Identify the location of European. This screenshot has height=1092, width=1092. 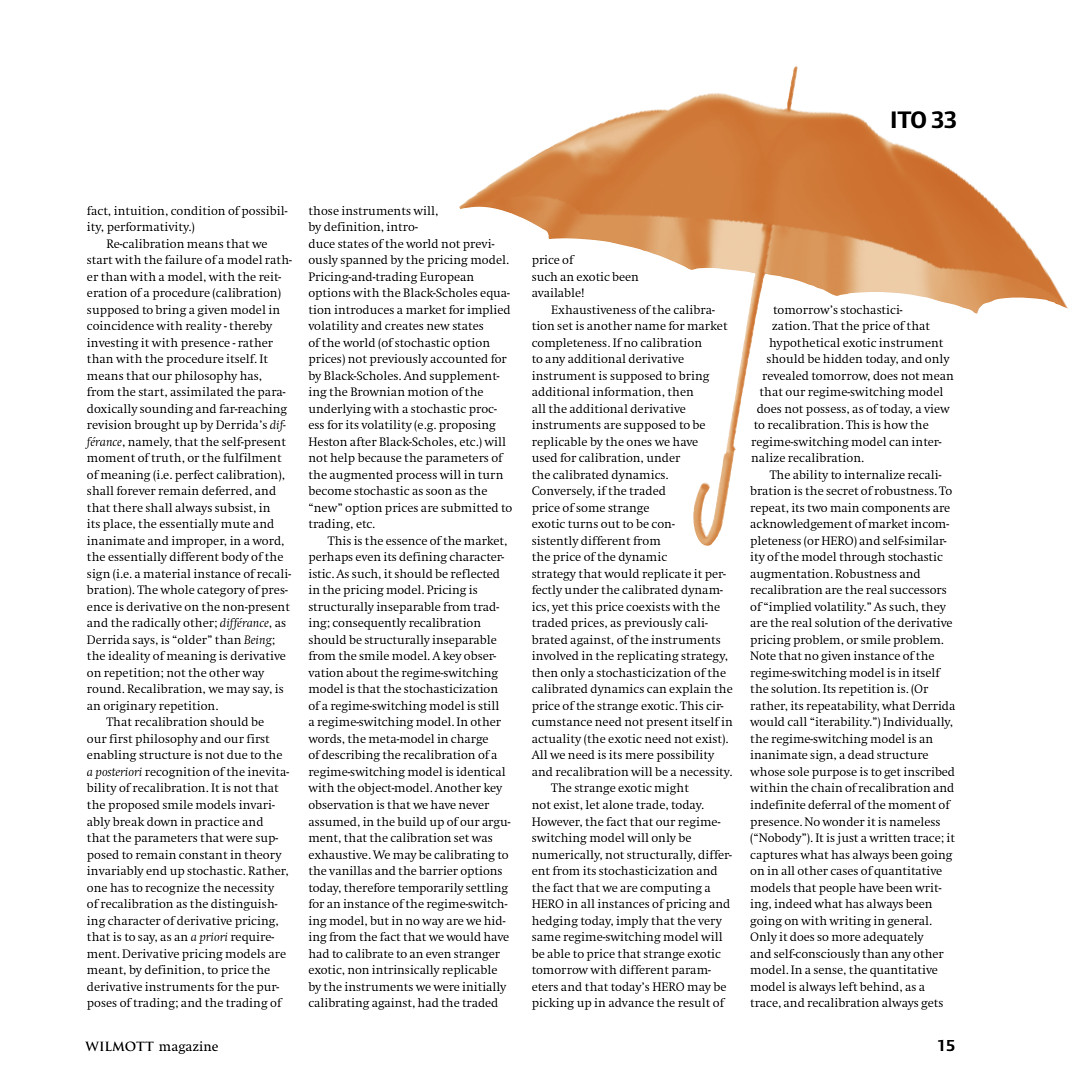
(447, 278).
